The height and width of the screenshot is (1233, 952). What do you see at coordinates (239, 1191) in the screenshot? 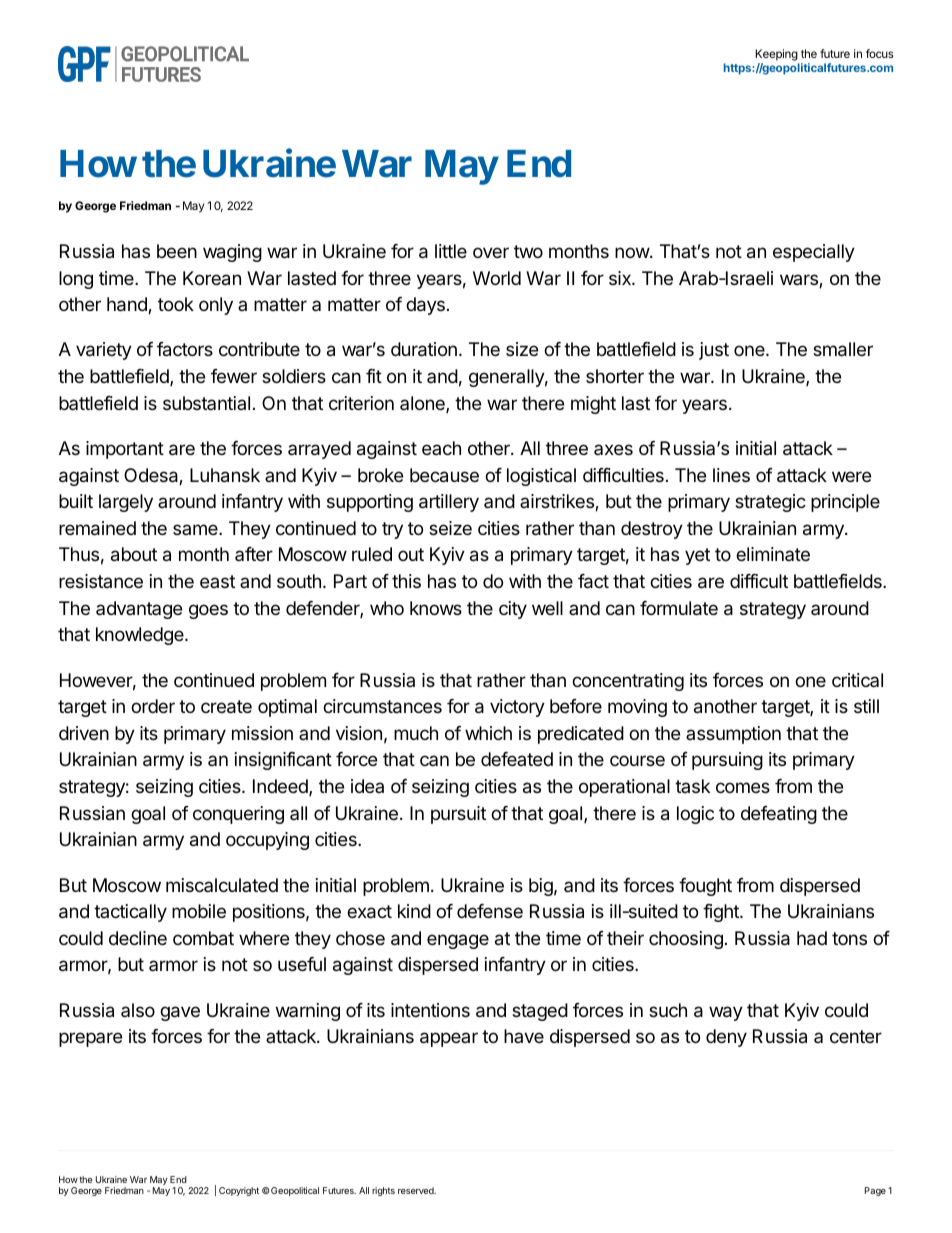
I see `Copyright` at bounding box center [239, 1191].
